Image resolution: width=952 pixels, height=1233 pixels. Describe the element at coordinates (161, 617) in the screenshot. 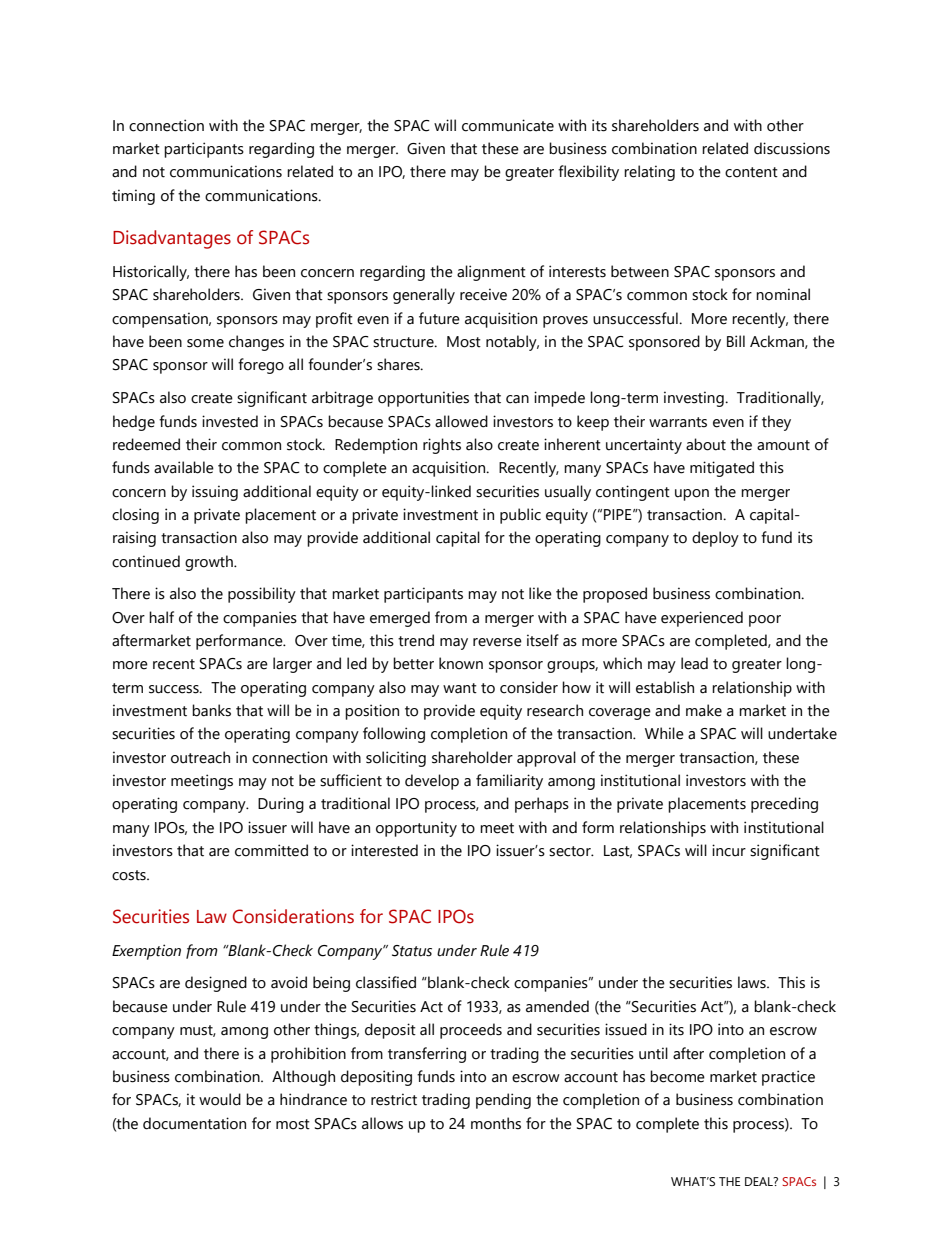

I see `half` at that location.
